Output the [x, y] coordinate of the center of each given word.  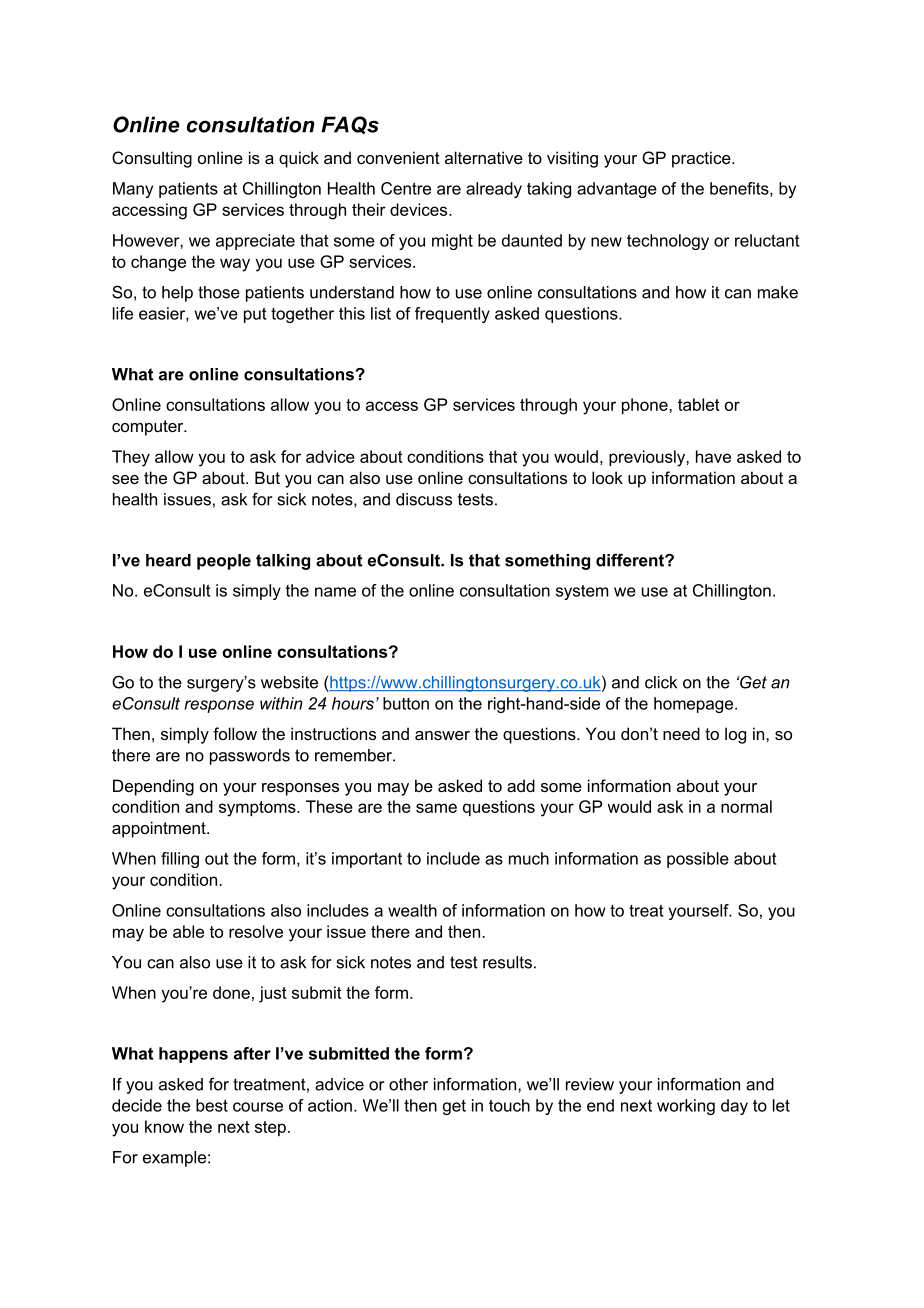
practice [702, 159]
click [661, 682]
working [686, 1107]
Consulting [152, 159]
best [212, 1105]
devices [420, 209]
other [408, 1084]
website [289, 682]
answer [442, 735]
